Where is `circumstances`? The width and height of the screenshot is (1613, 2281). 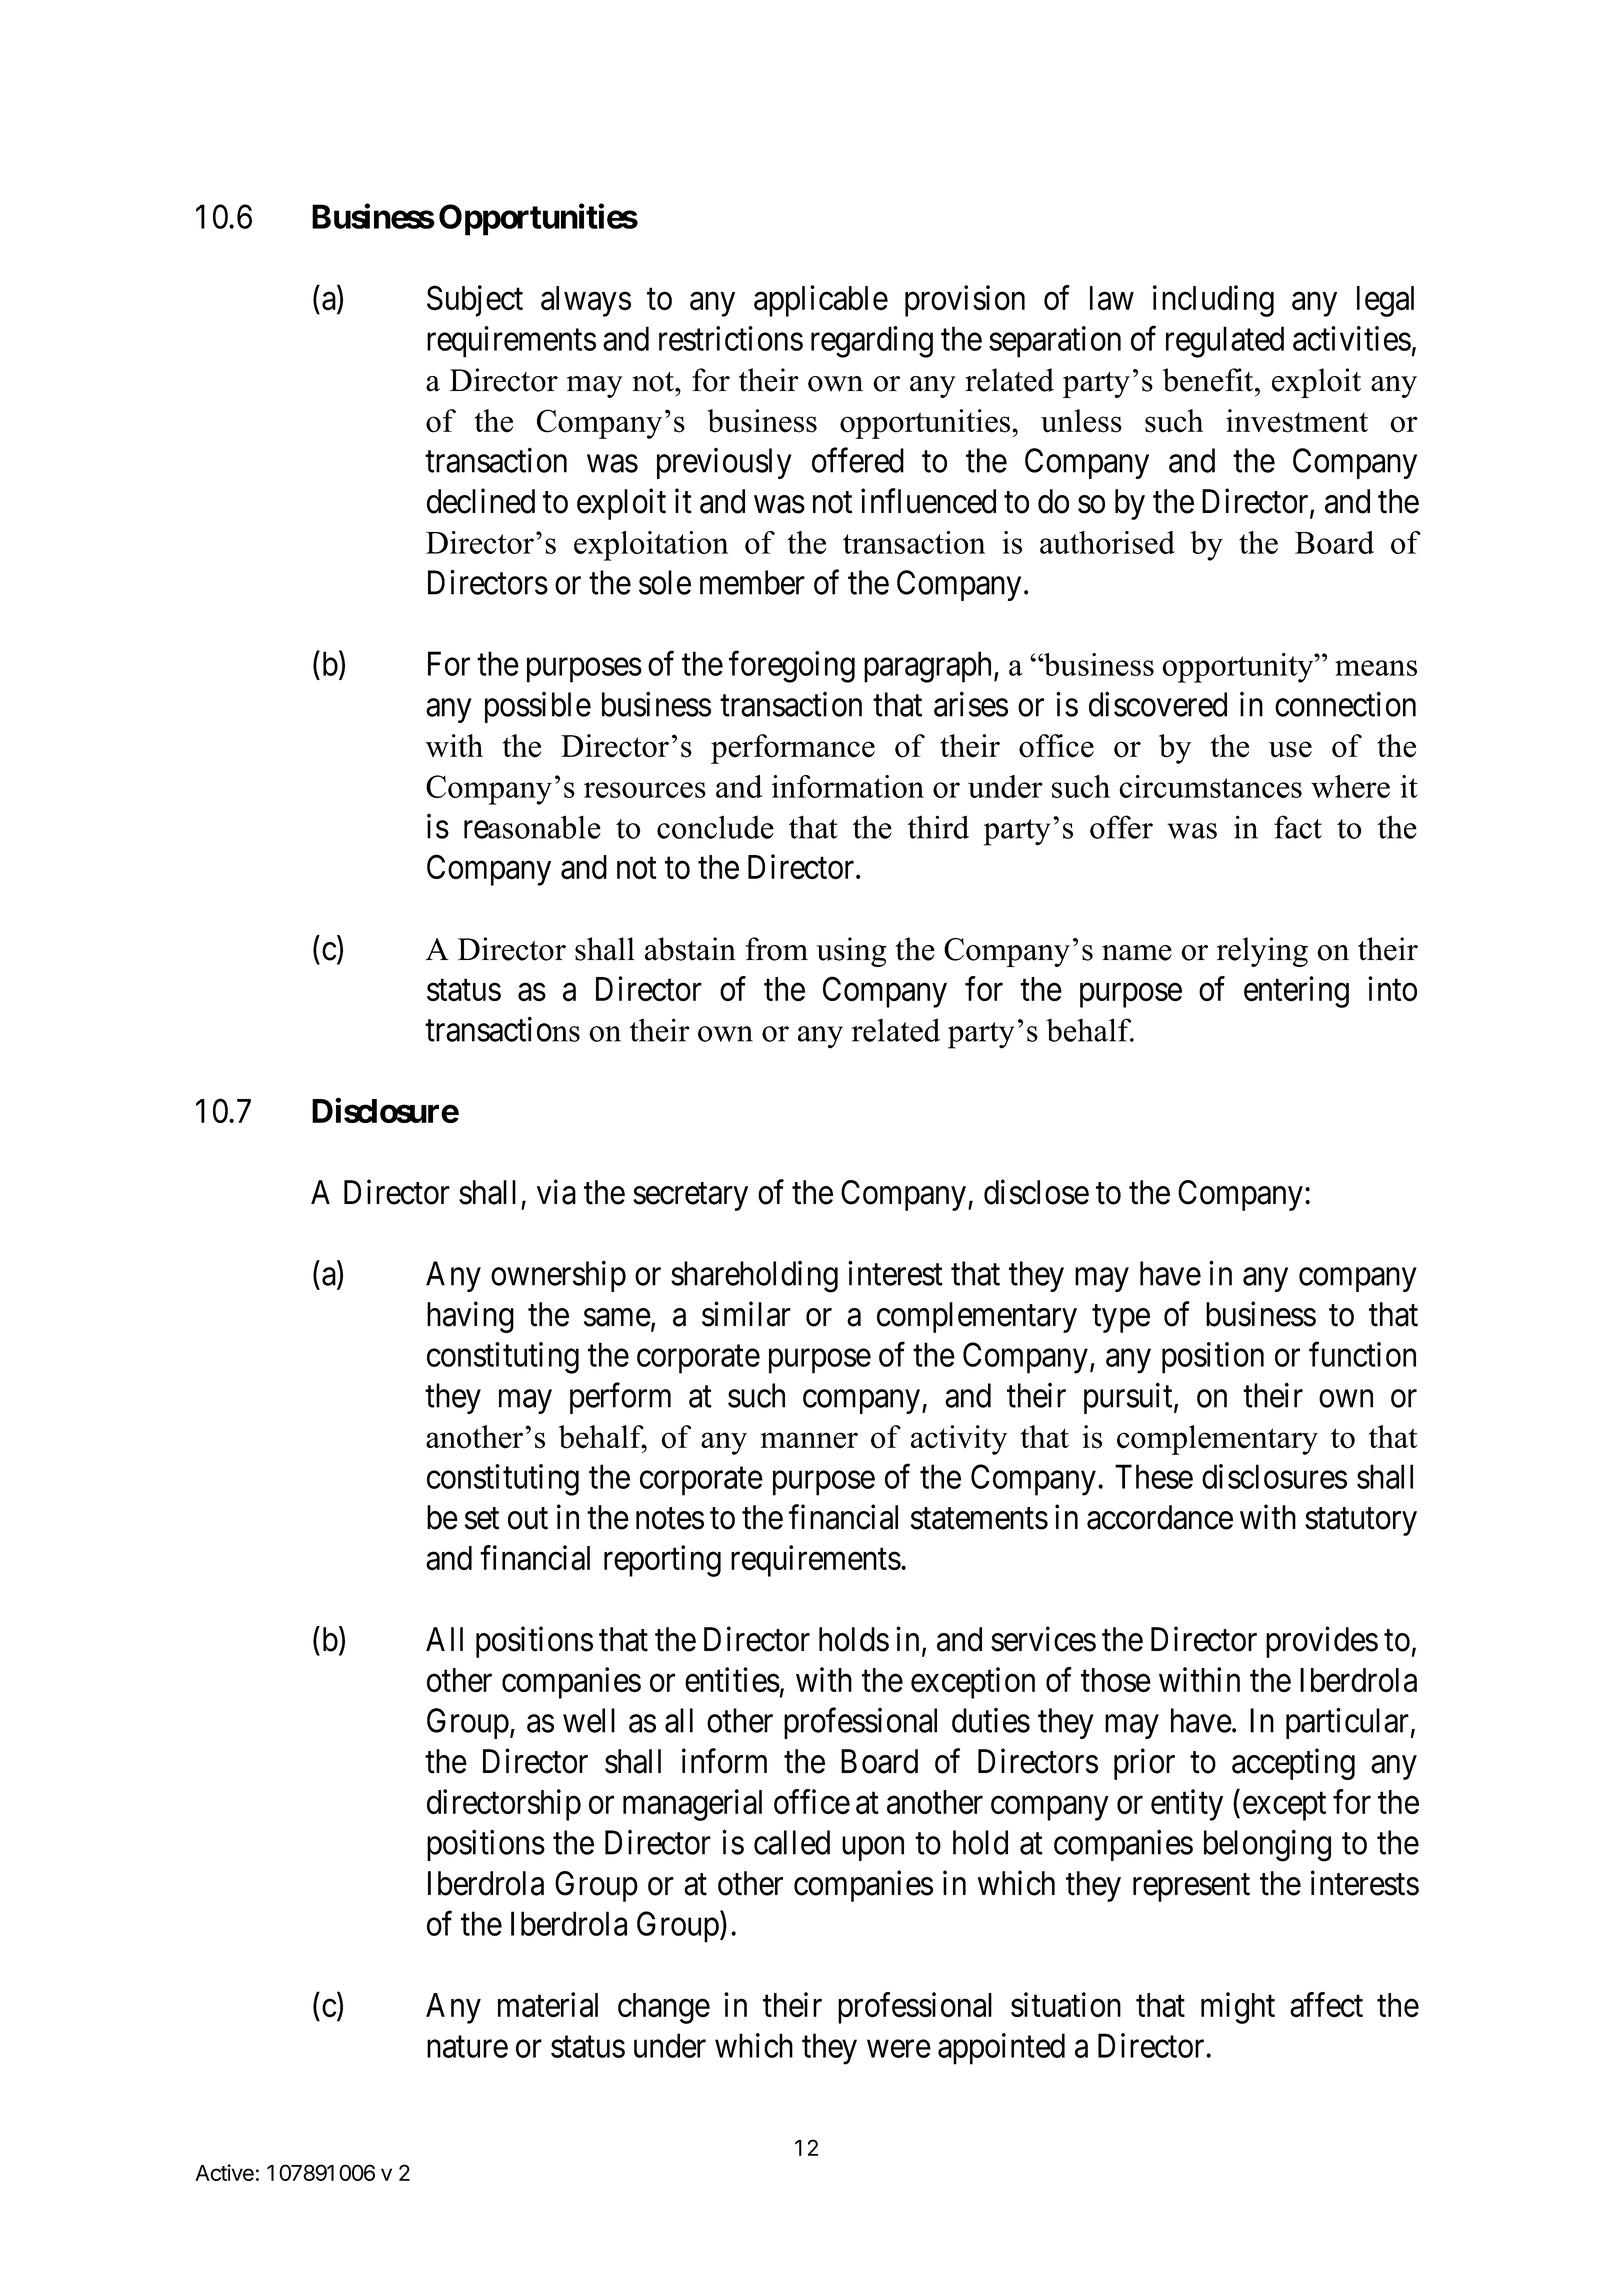
circumstances is located at coordinates (1210, 786).
